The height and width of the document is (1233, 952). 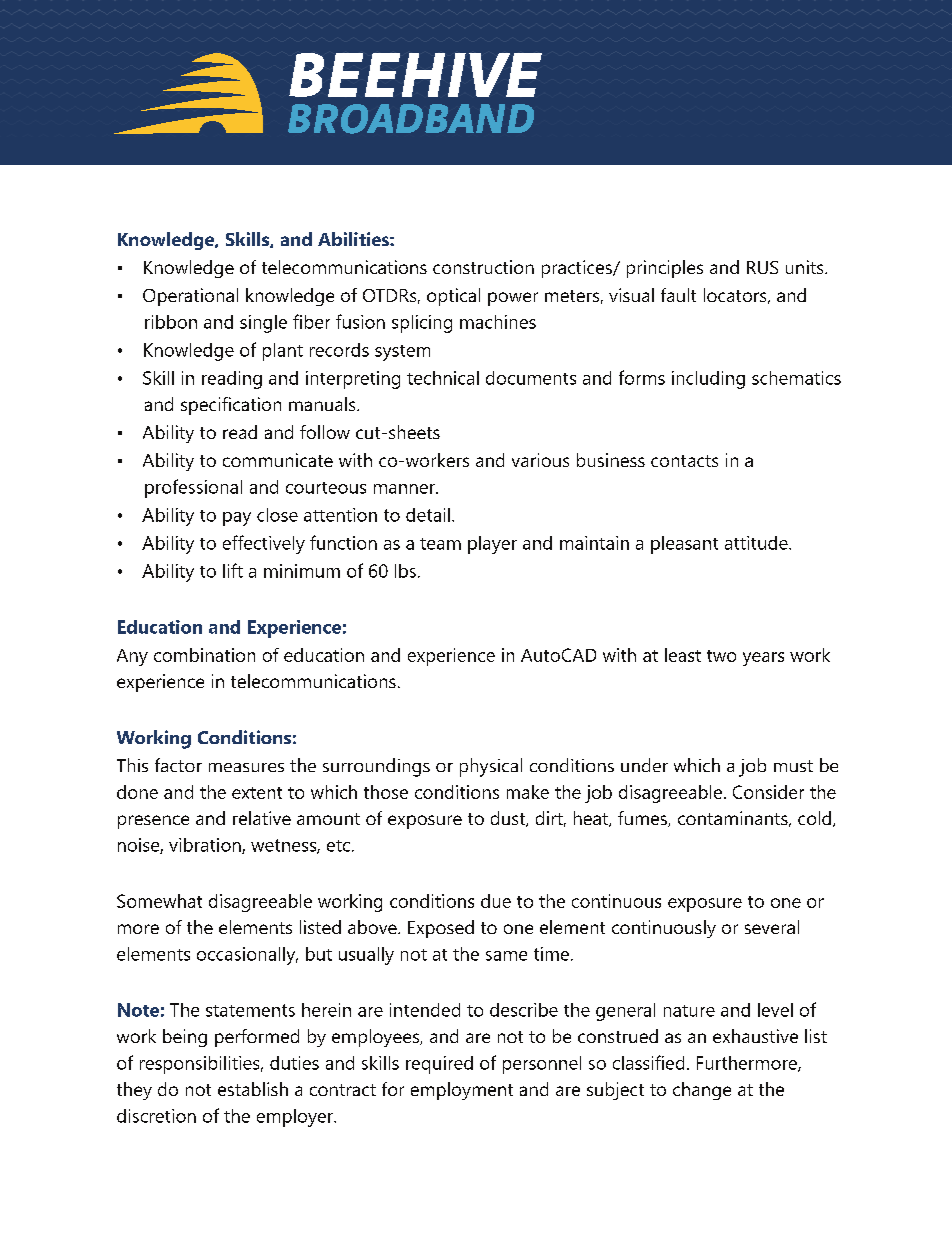 What do you see at coordinates (721, 656) in the document?
I see `two` at bounding box center [721, 656].
